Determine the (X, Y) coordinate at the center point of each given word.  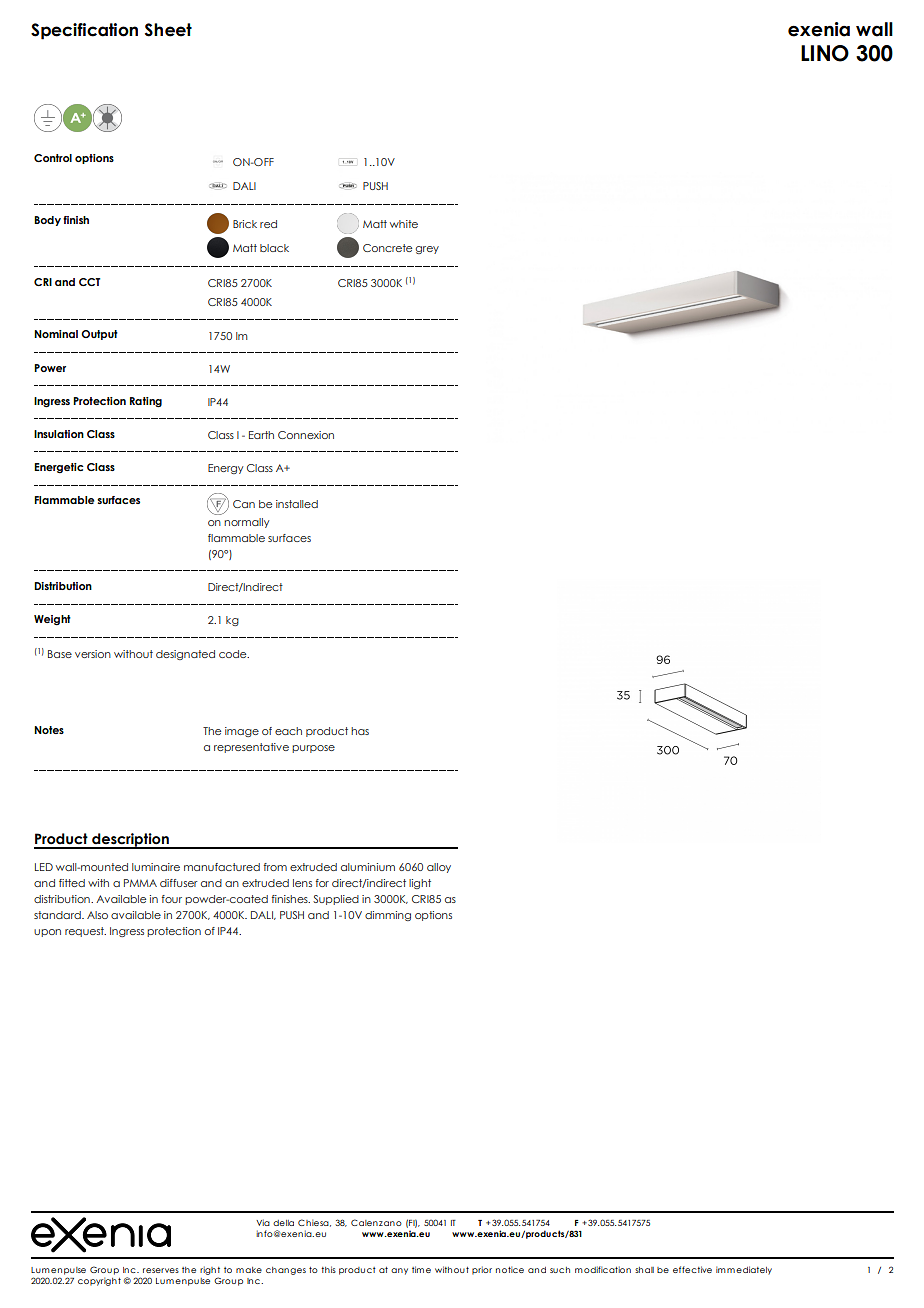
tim (418, 1269)
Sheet (168, 30)
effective (692, 1269)
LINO (825, 53)
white (404, 224)
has (360, 731)
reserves (161, 1270)
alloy (439, 868)
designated (185, 655)
